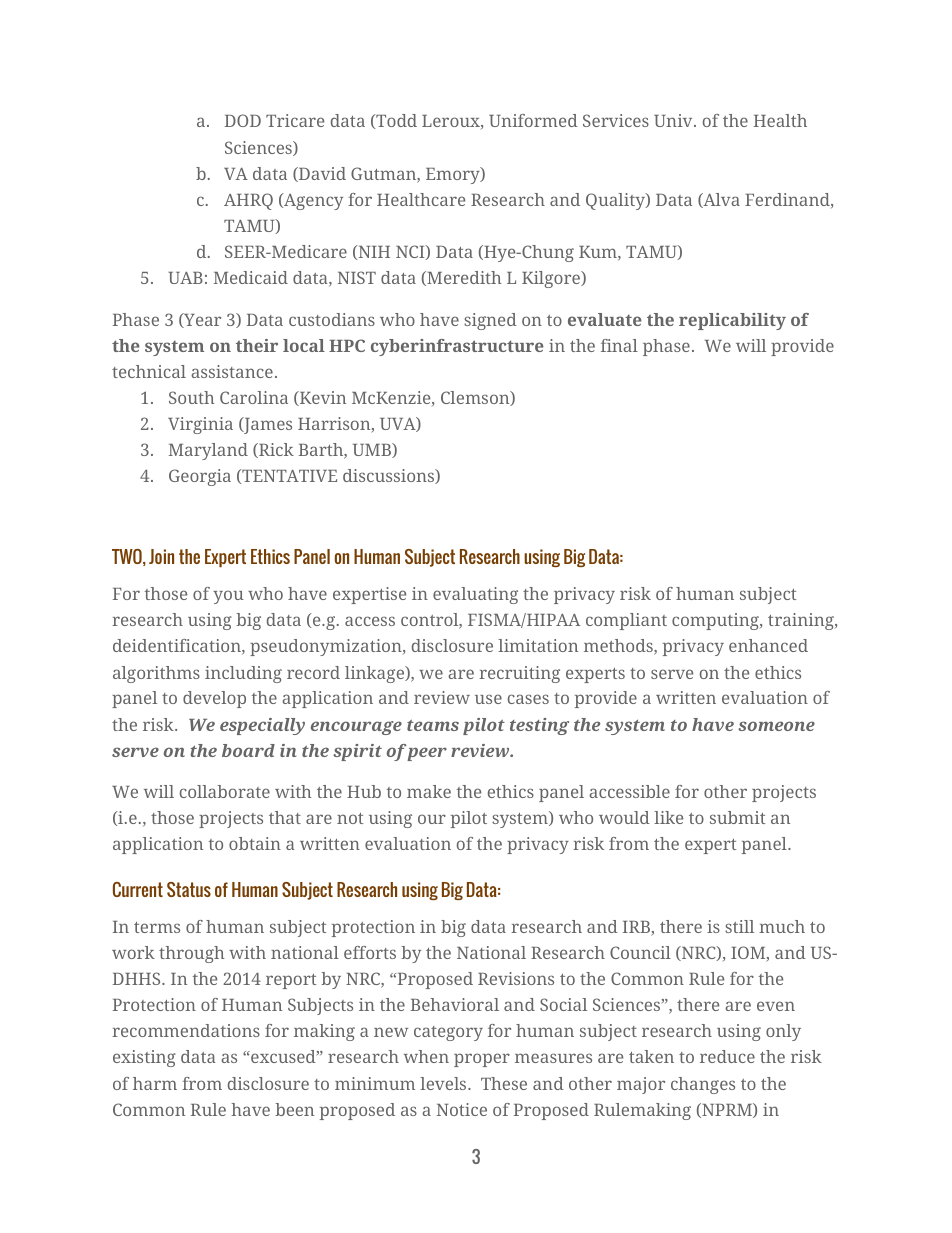 This screenshot has width=952, height=1233. Describe the element at coordinates (738, 817) in the screenshot. I see `submit` at that location.
